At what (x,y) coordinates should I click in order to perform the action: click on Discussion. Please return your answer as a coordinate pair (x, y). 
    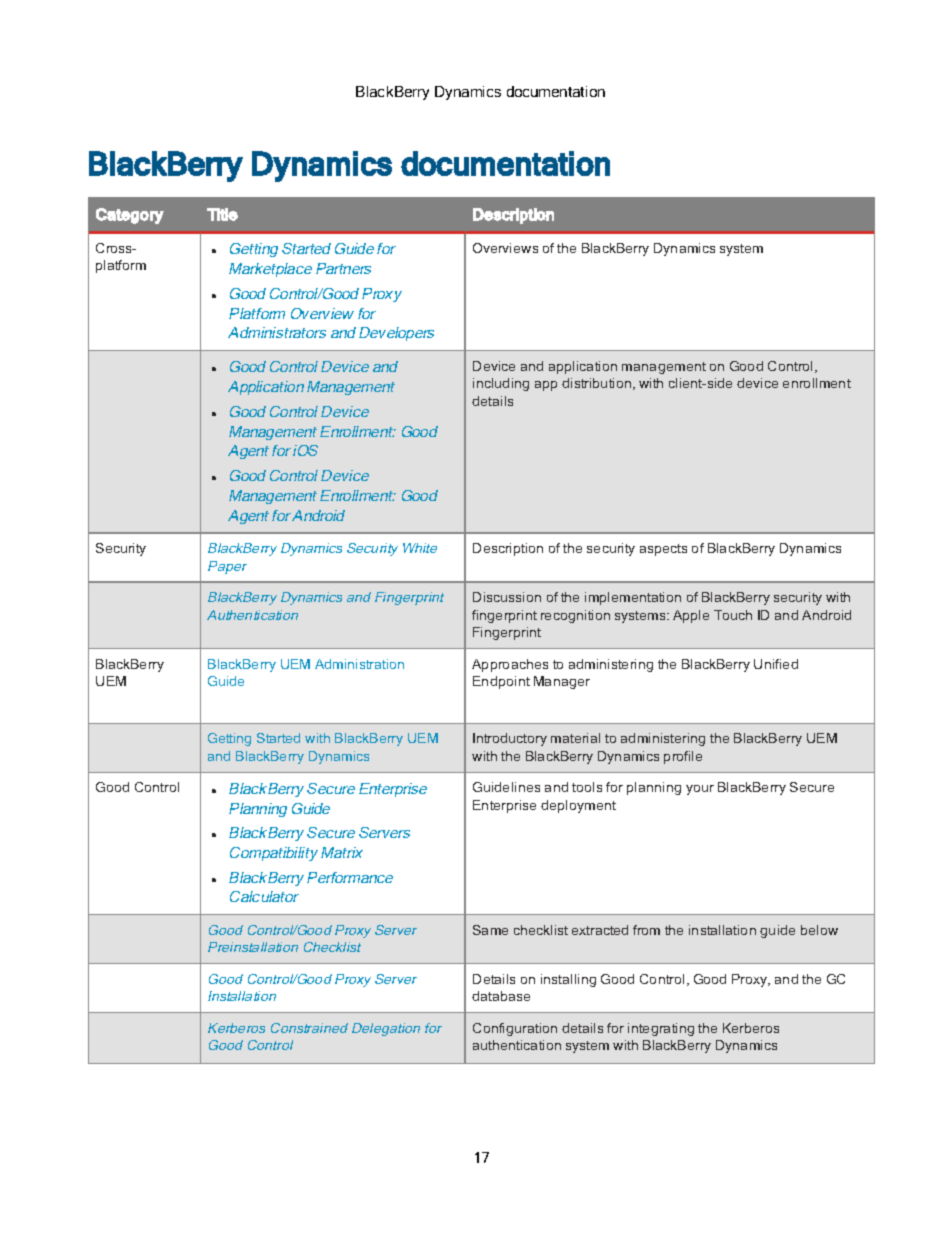
    Looking at the image, I should click on (507, 597).
